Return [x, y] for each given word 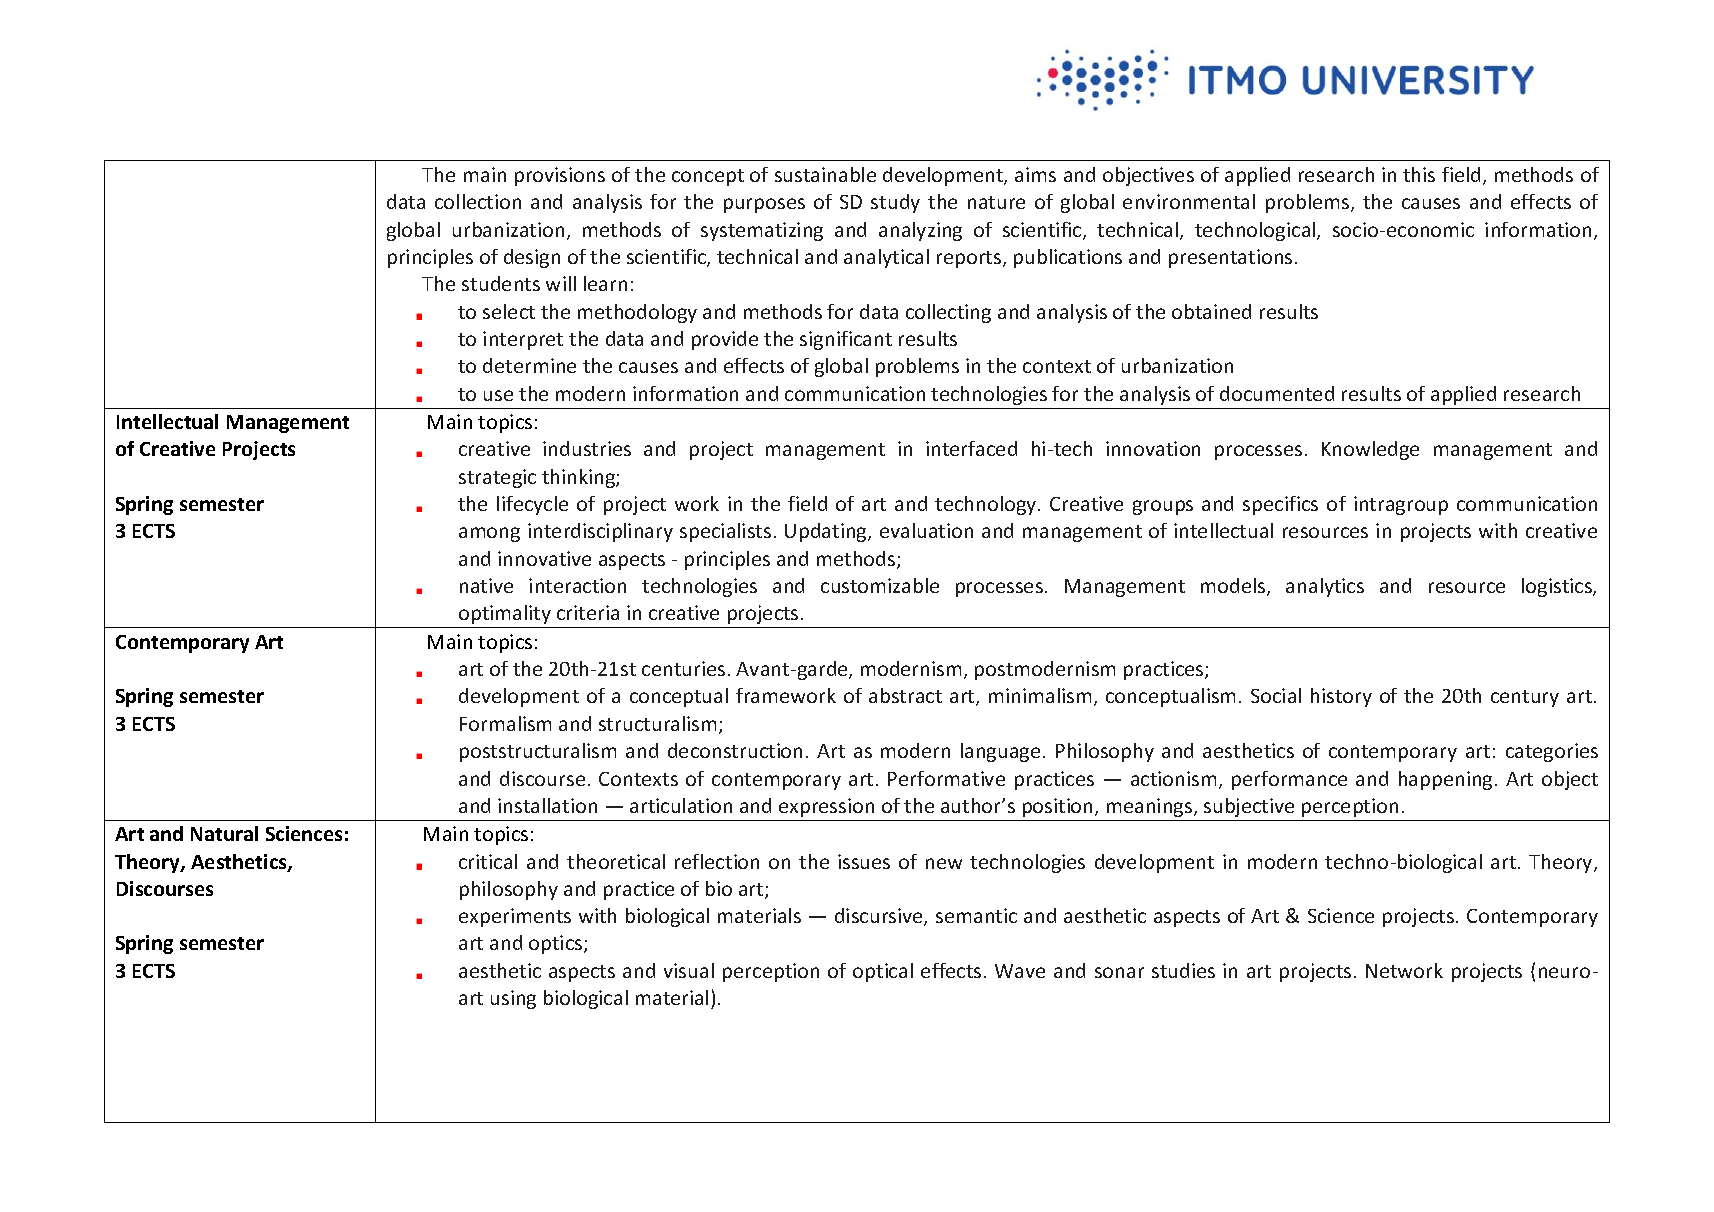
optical [883, 972]
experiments [515, 917]
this [1419, 174]
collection [478, 201]
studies [1183, 970]
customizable [880, 585]
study [895, 203]
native [486, 585]
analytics [1325, 587]
